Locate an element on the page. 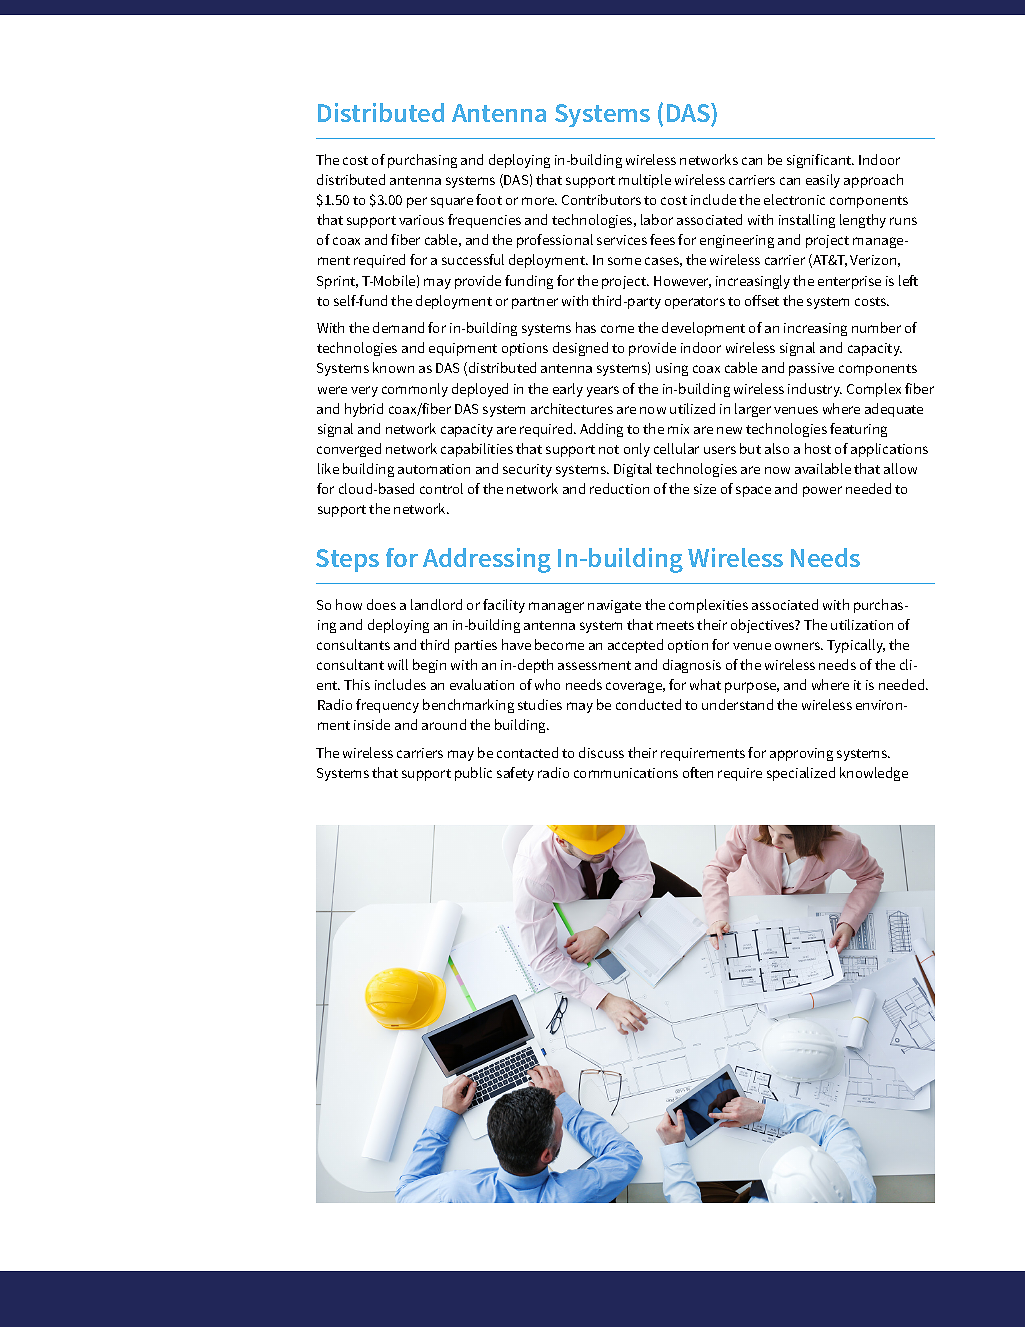 This document has height=1327, width=1025. passive is located at coordinates (811, 369).
